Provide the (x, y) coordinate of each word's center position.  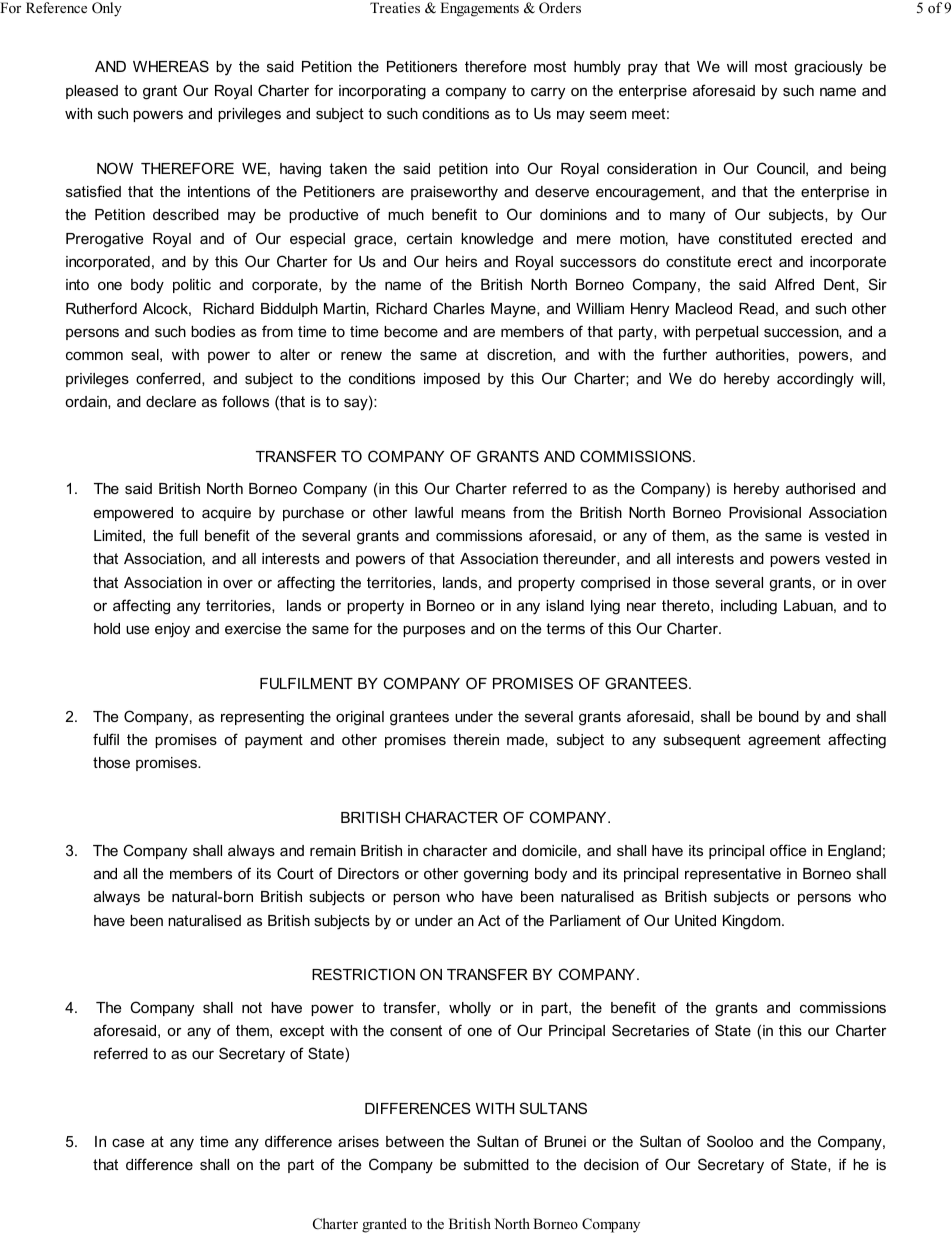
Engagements (479, 9)
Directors (368, 873)
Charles (459, 308)
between (415, 1141)
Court (295, 873)
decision (611, 1164)
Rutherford (101, 308)
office (788, 850)
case (128, 1142)
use (137, 629)
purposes (434, 631)
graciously (828, 68)
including (749, 607)
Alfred (794, 284)
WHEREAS (171, 66)
